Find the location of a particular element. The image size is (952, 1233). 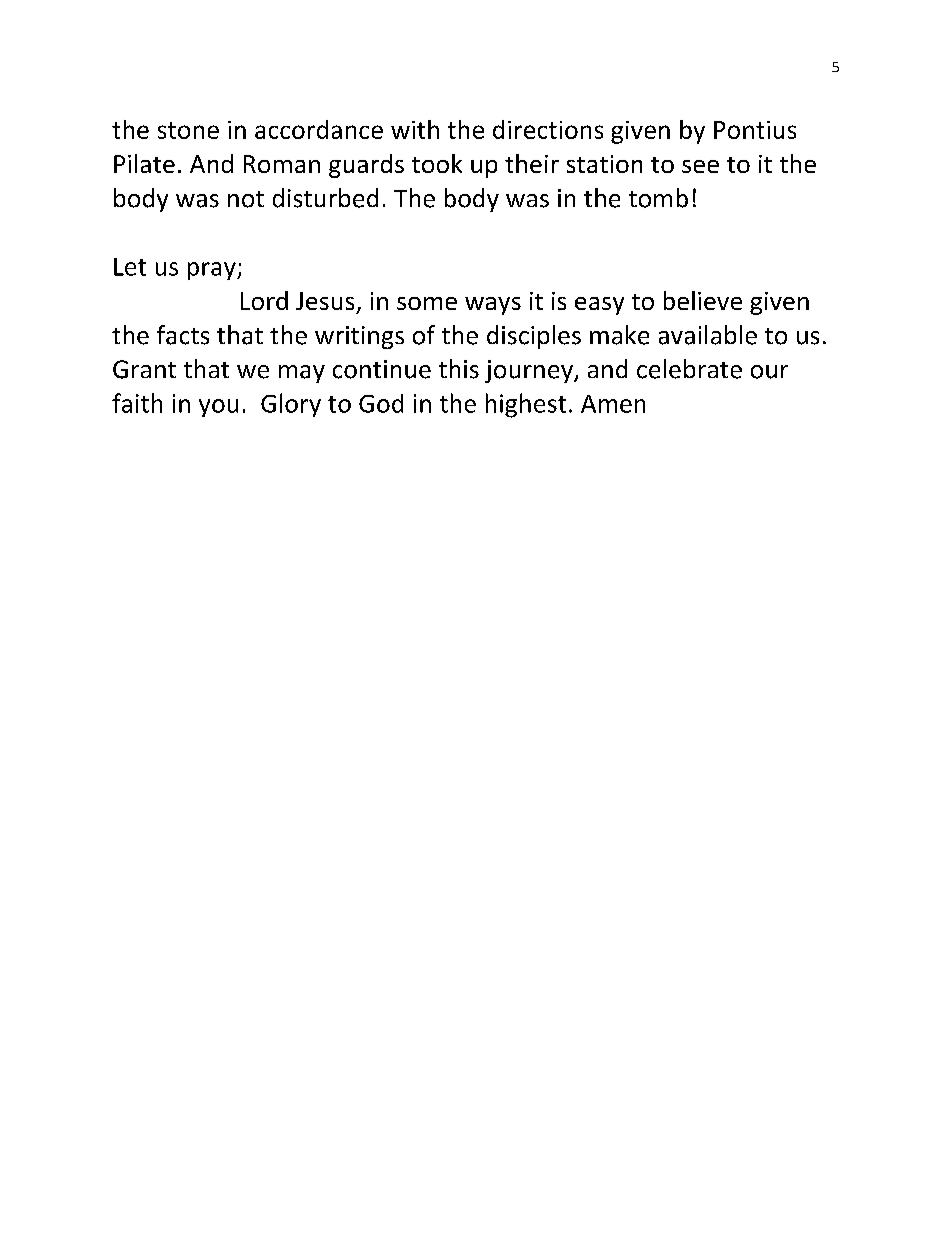

you is located at coordinates (218, 408).
